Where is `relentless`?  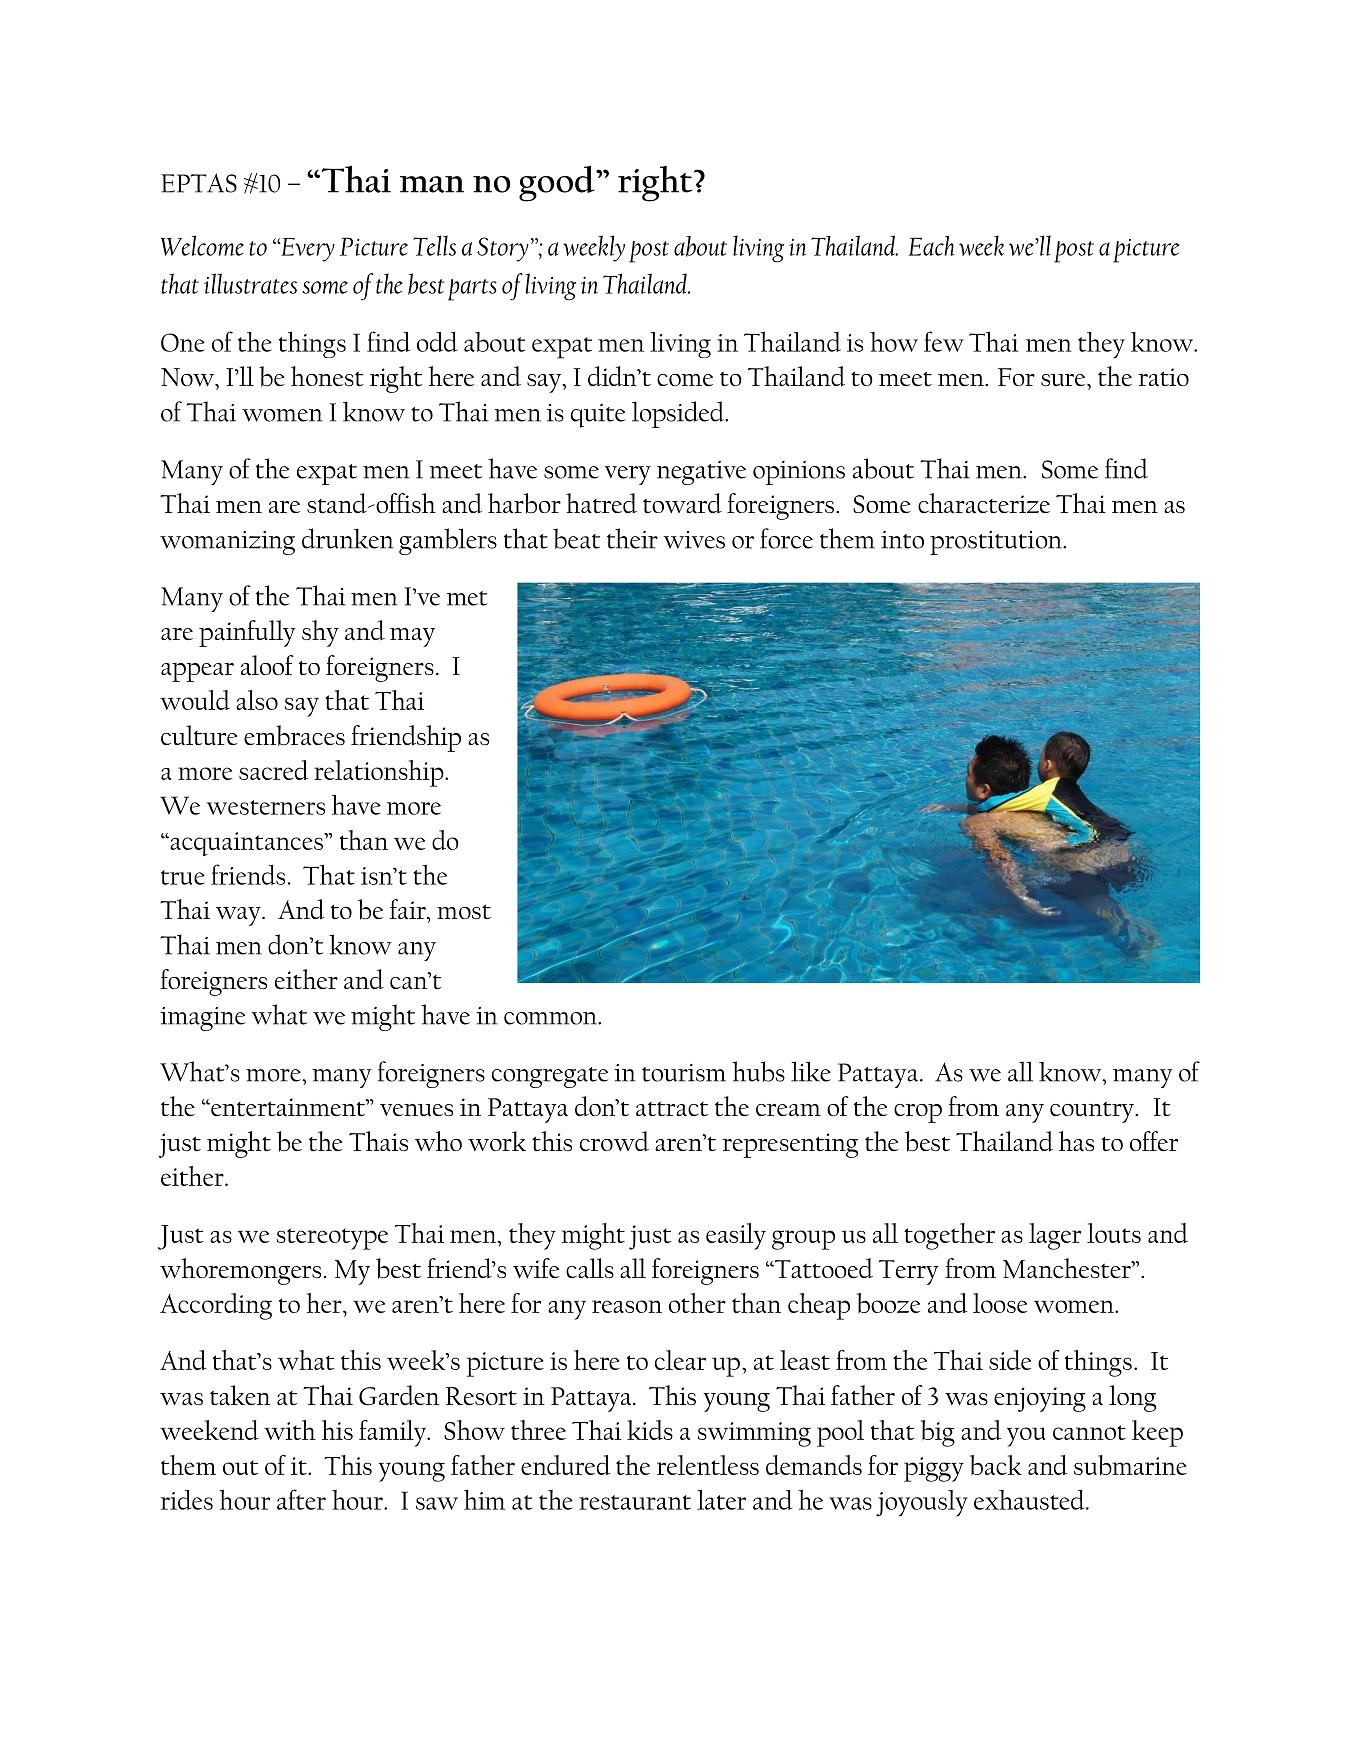 relentless is located at coordinates (708, 1465).
